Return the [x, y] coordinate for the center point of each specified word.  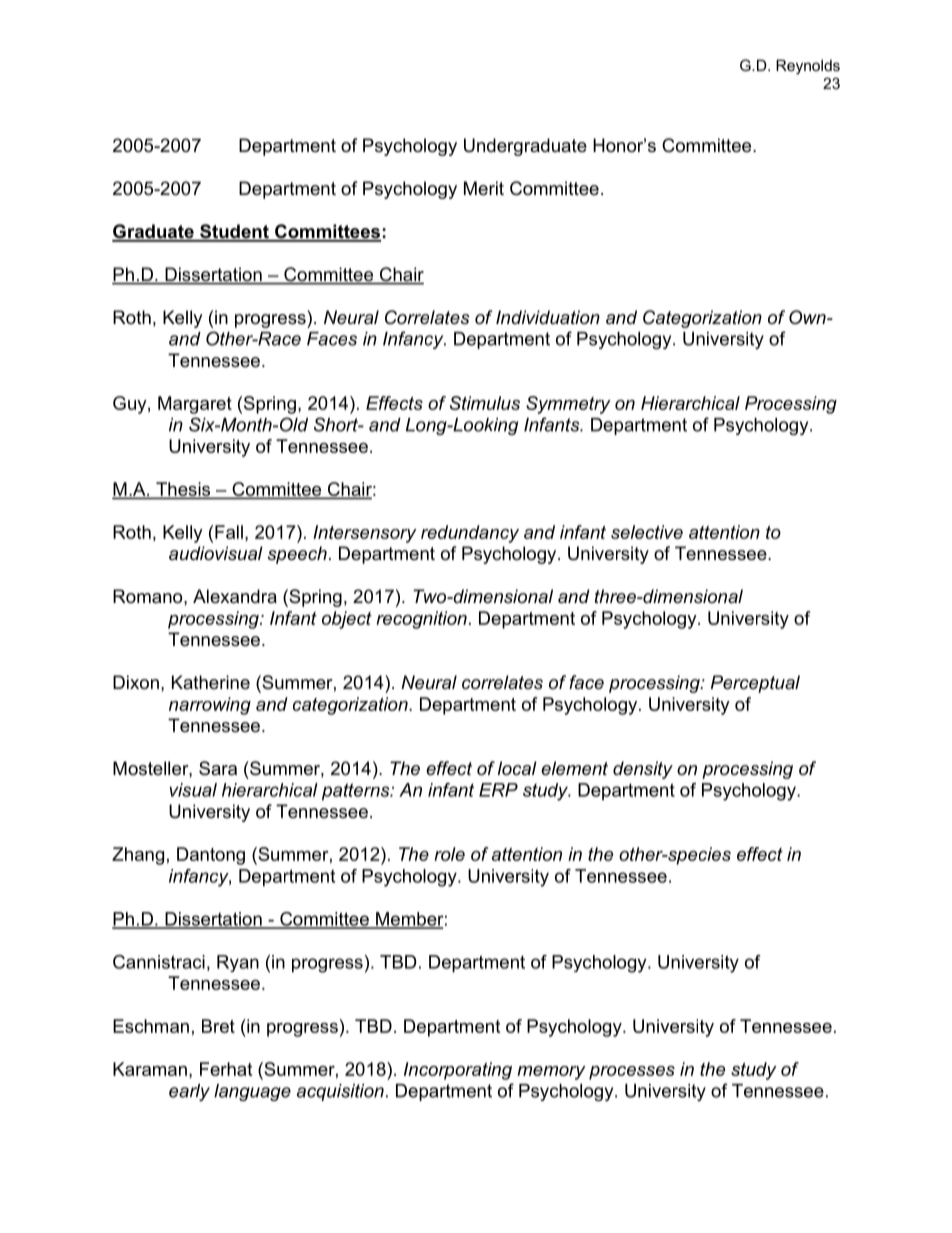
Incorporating [458, 1071]
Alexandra [235, 596]
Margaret [195, 405]
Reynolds [808, 67]
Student [234, 232]
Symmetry [568, 405]
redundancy [470, 534]
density [643, 770]
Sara [218, 768]
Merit [484, 188]
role [449, 854]
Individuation [548, 317]
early [189, 1092]
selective [647, 532]
